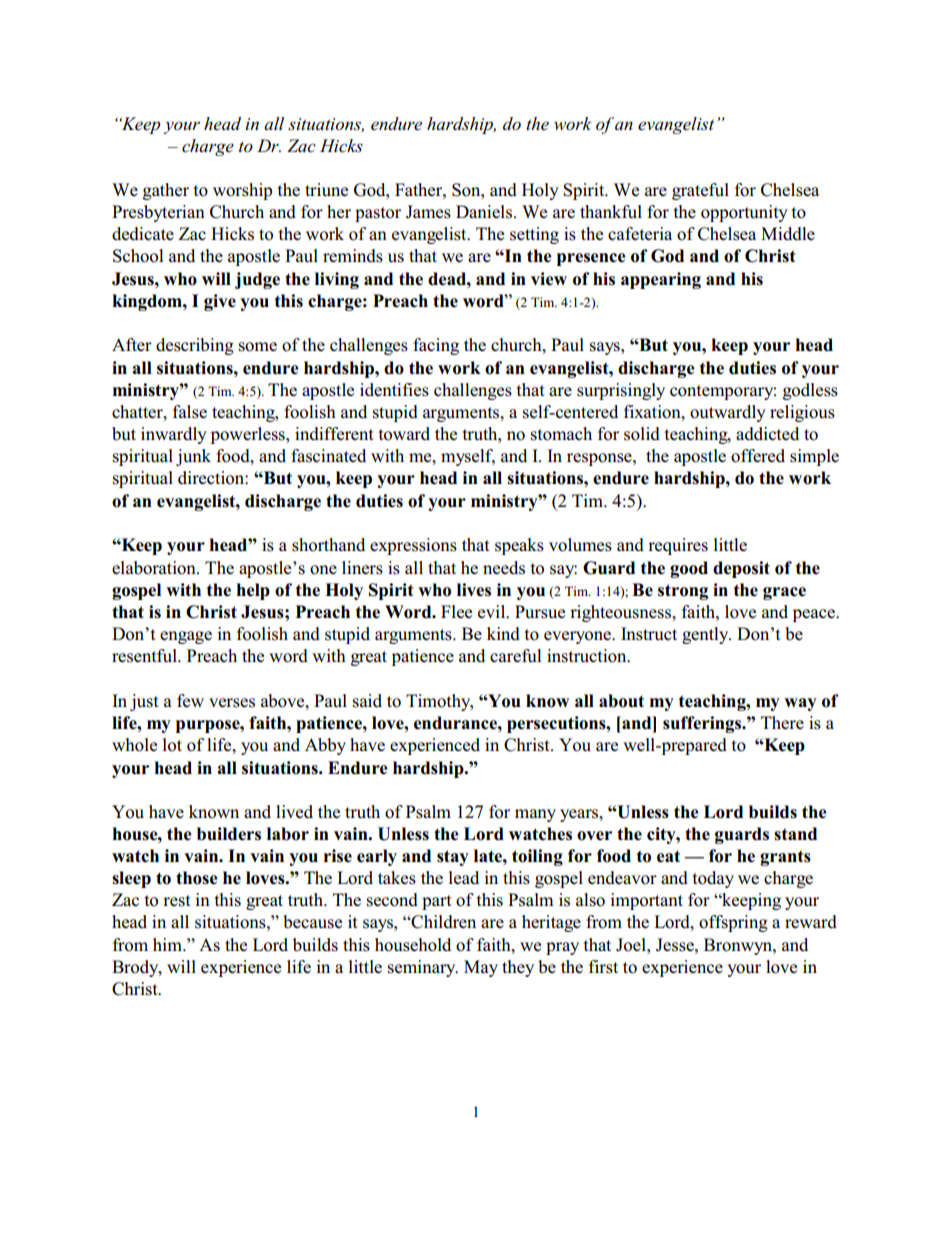 This page has width=952, height=1233. Describe the element at coordinates (404, 434) in the page. I see `toward` at that location.
